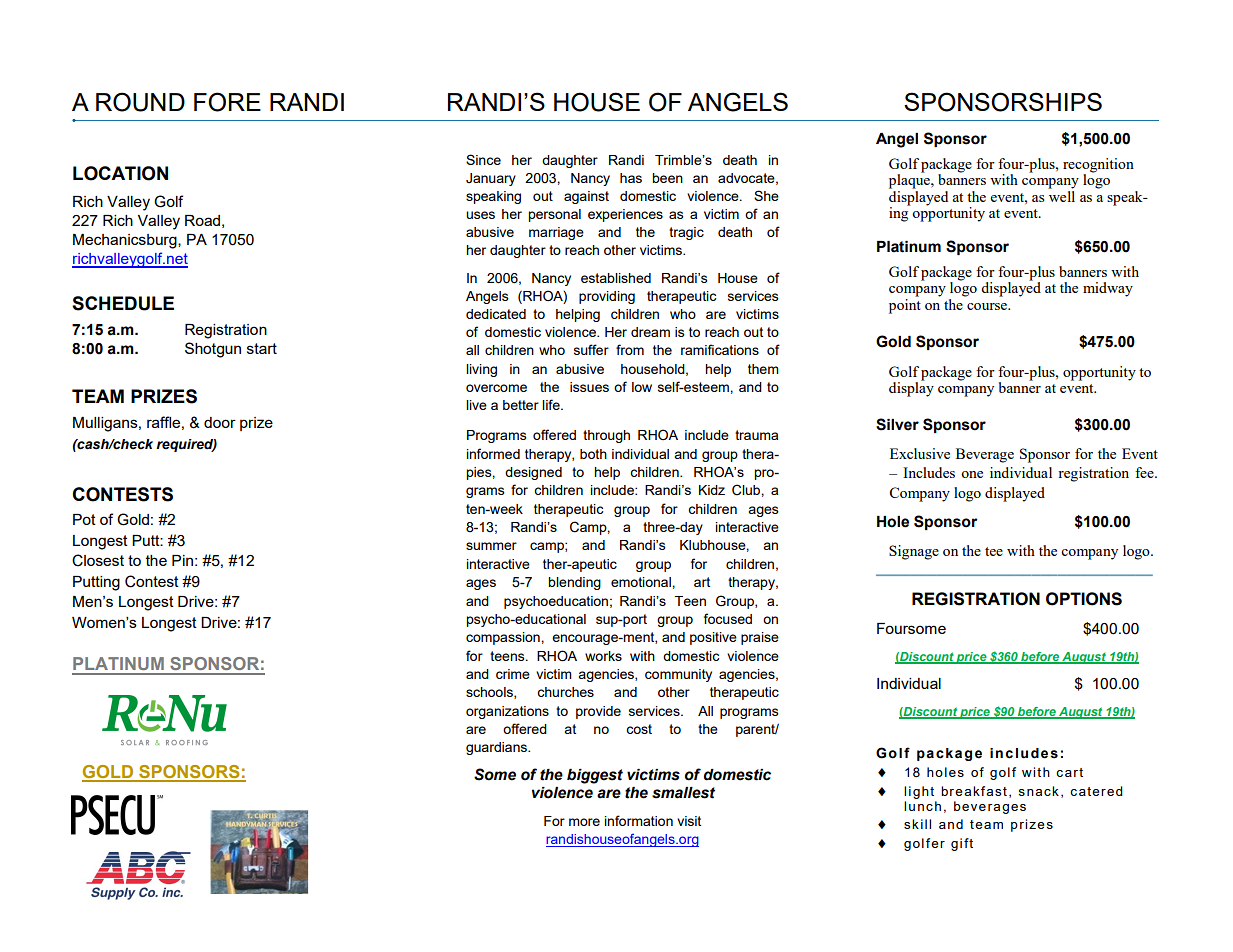 This screenshot has height=952, width=1233. What do you see at coordinates (140, 102) in the screenshot?
I see `ROUND` at bounding box center [140, 102].
